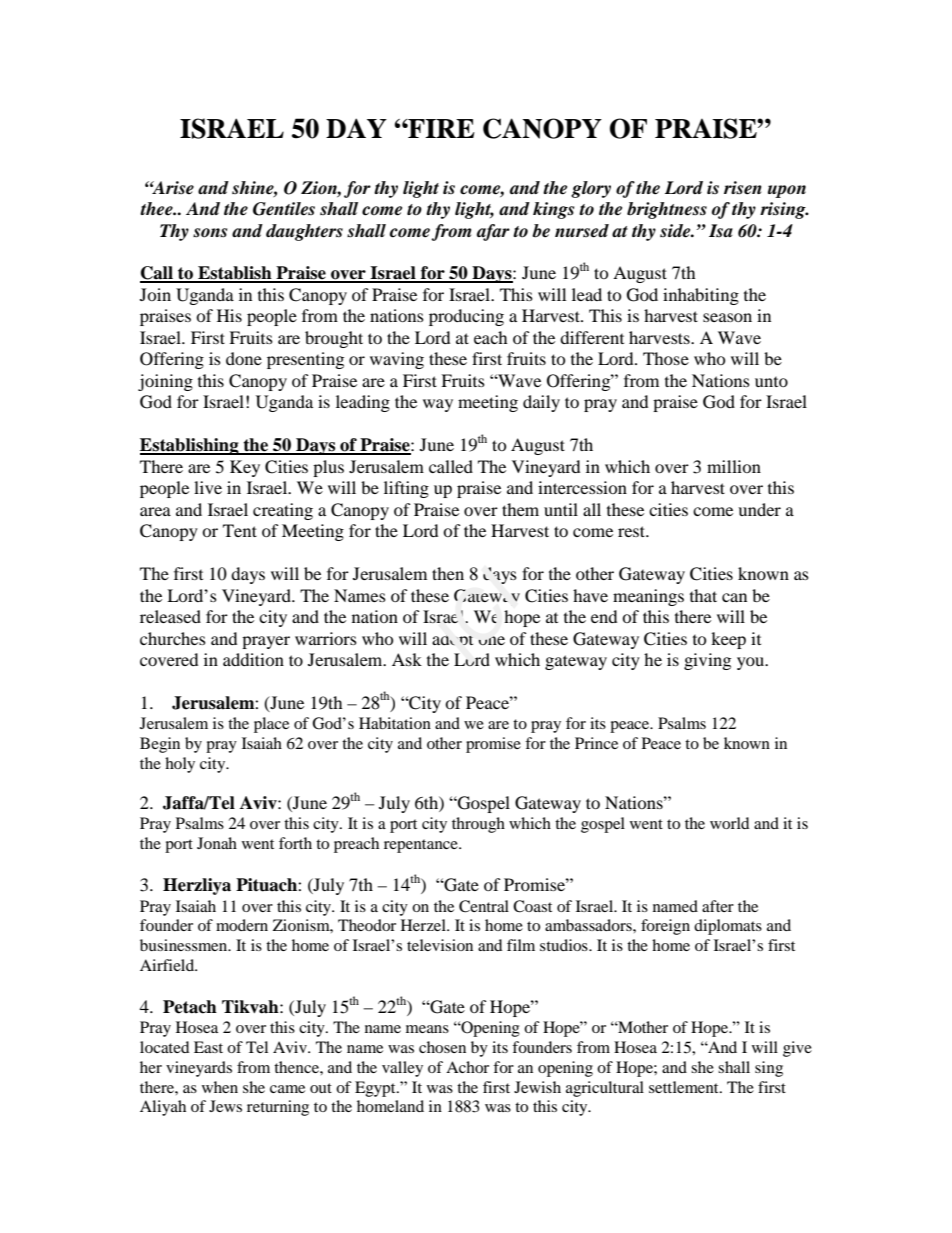 The image size is (952, 1233). Describe the element at coordinates (729, 823) in the screenshot. I see `world` at that location.
